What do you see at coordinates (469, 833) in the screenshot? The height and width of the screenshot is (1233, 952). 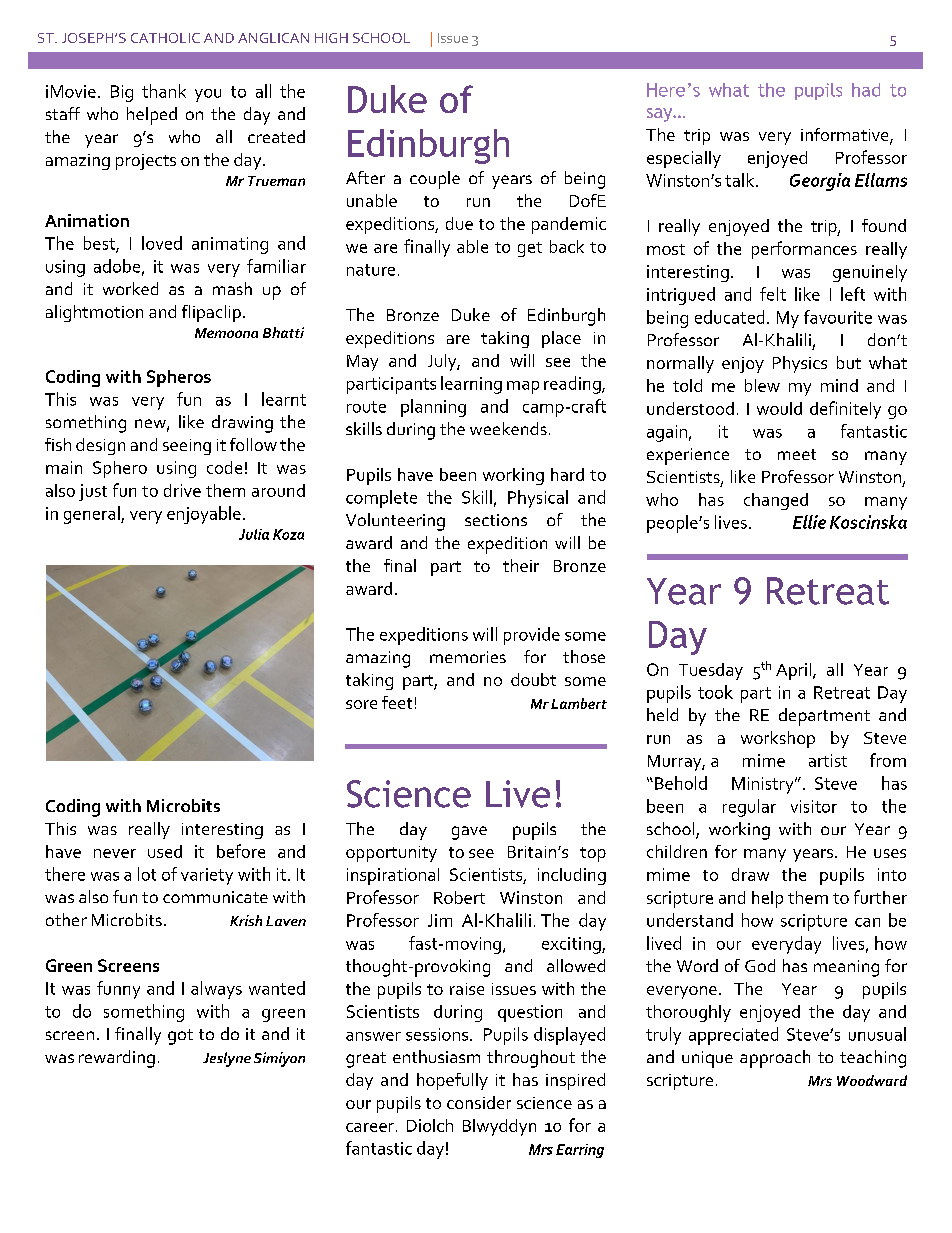 I see `gave` at bounding box center [469, 833].
